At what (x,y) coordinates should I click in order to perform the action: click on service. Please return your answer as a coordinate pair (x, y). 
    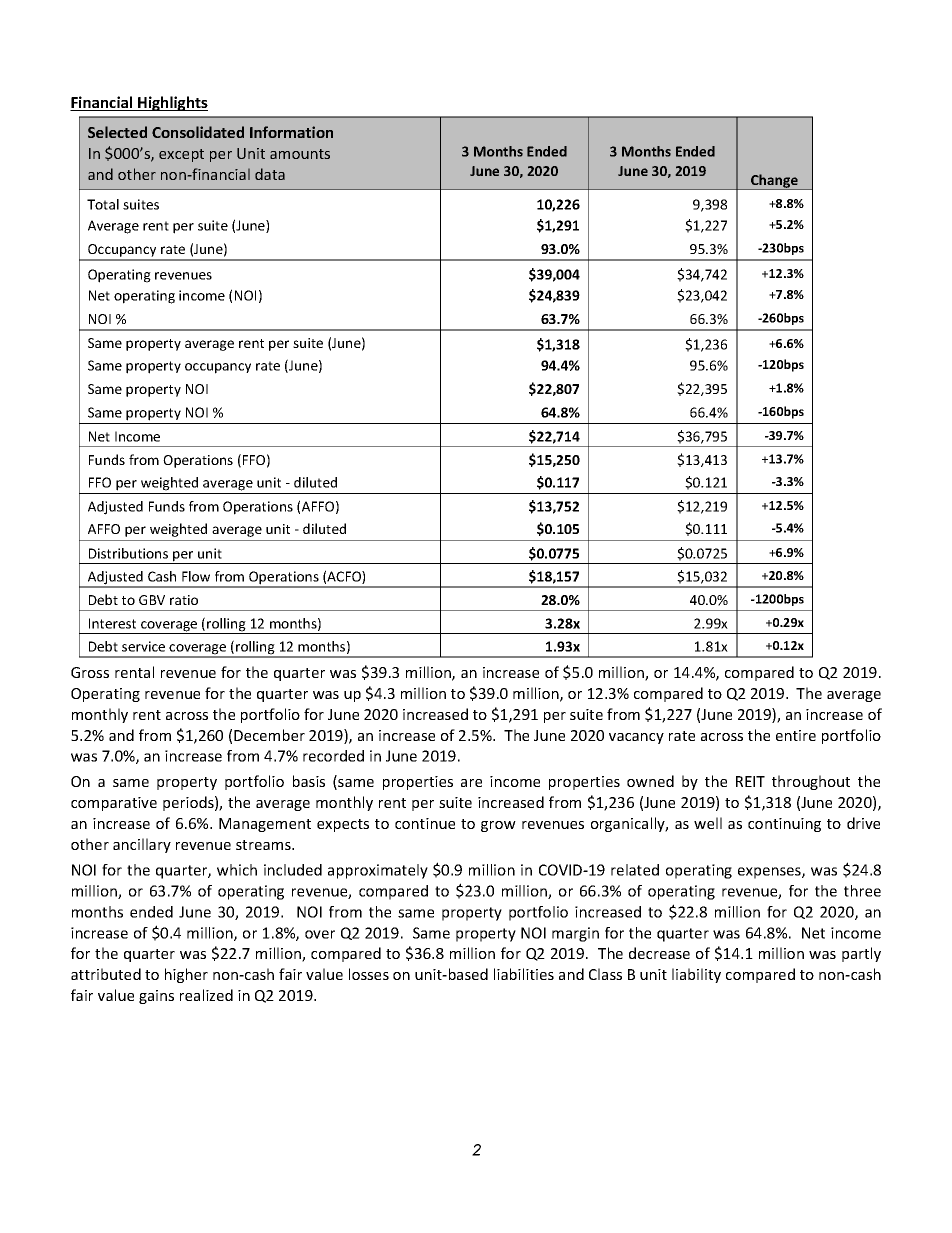
    Looking at the image, I should click on (143, 646).
